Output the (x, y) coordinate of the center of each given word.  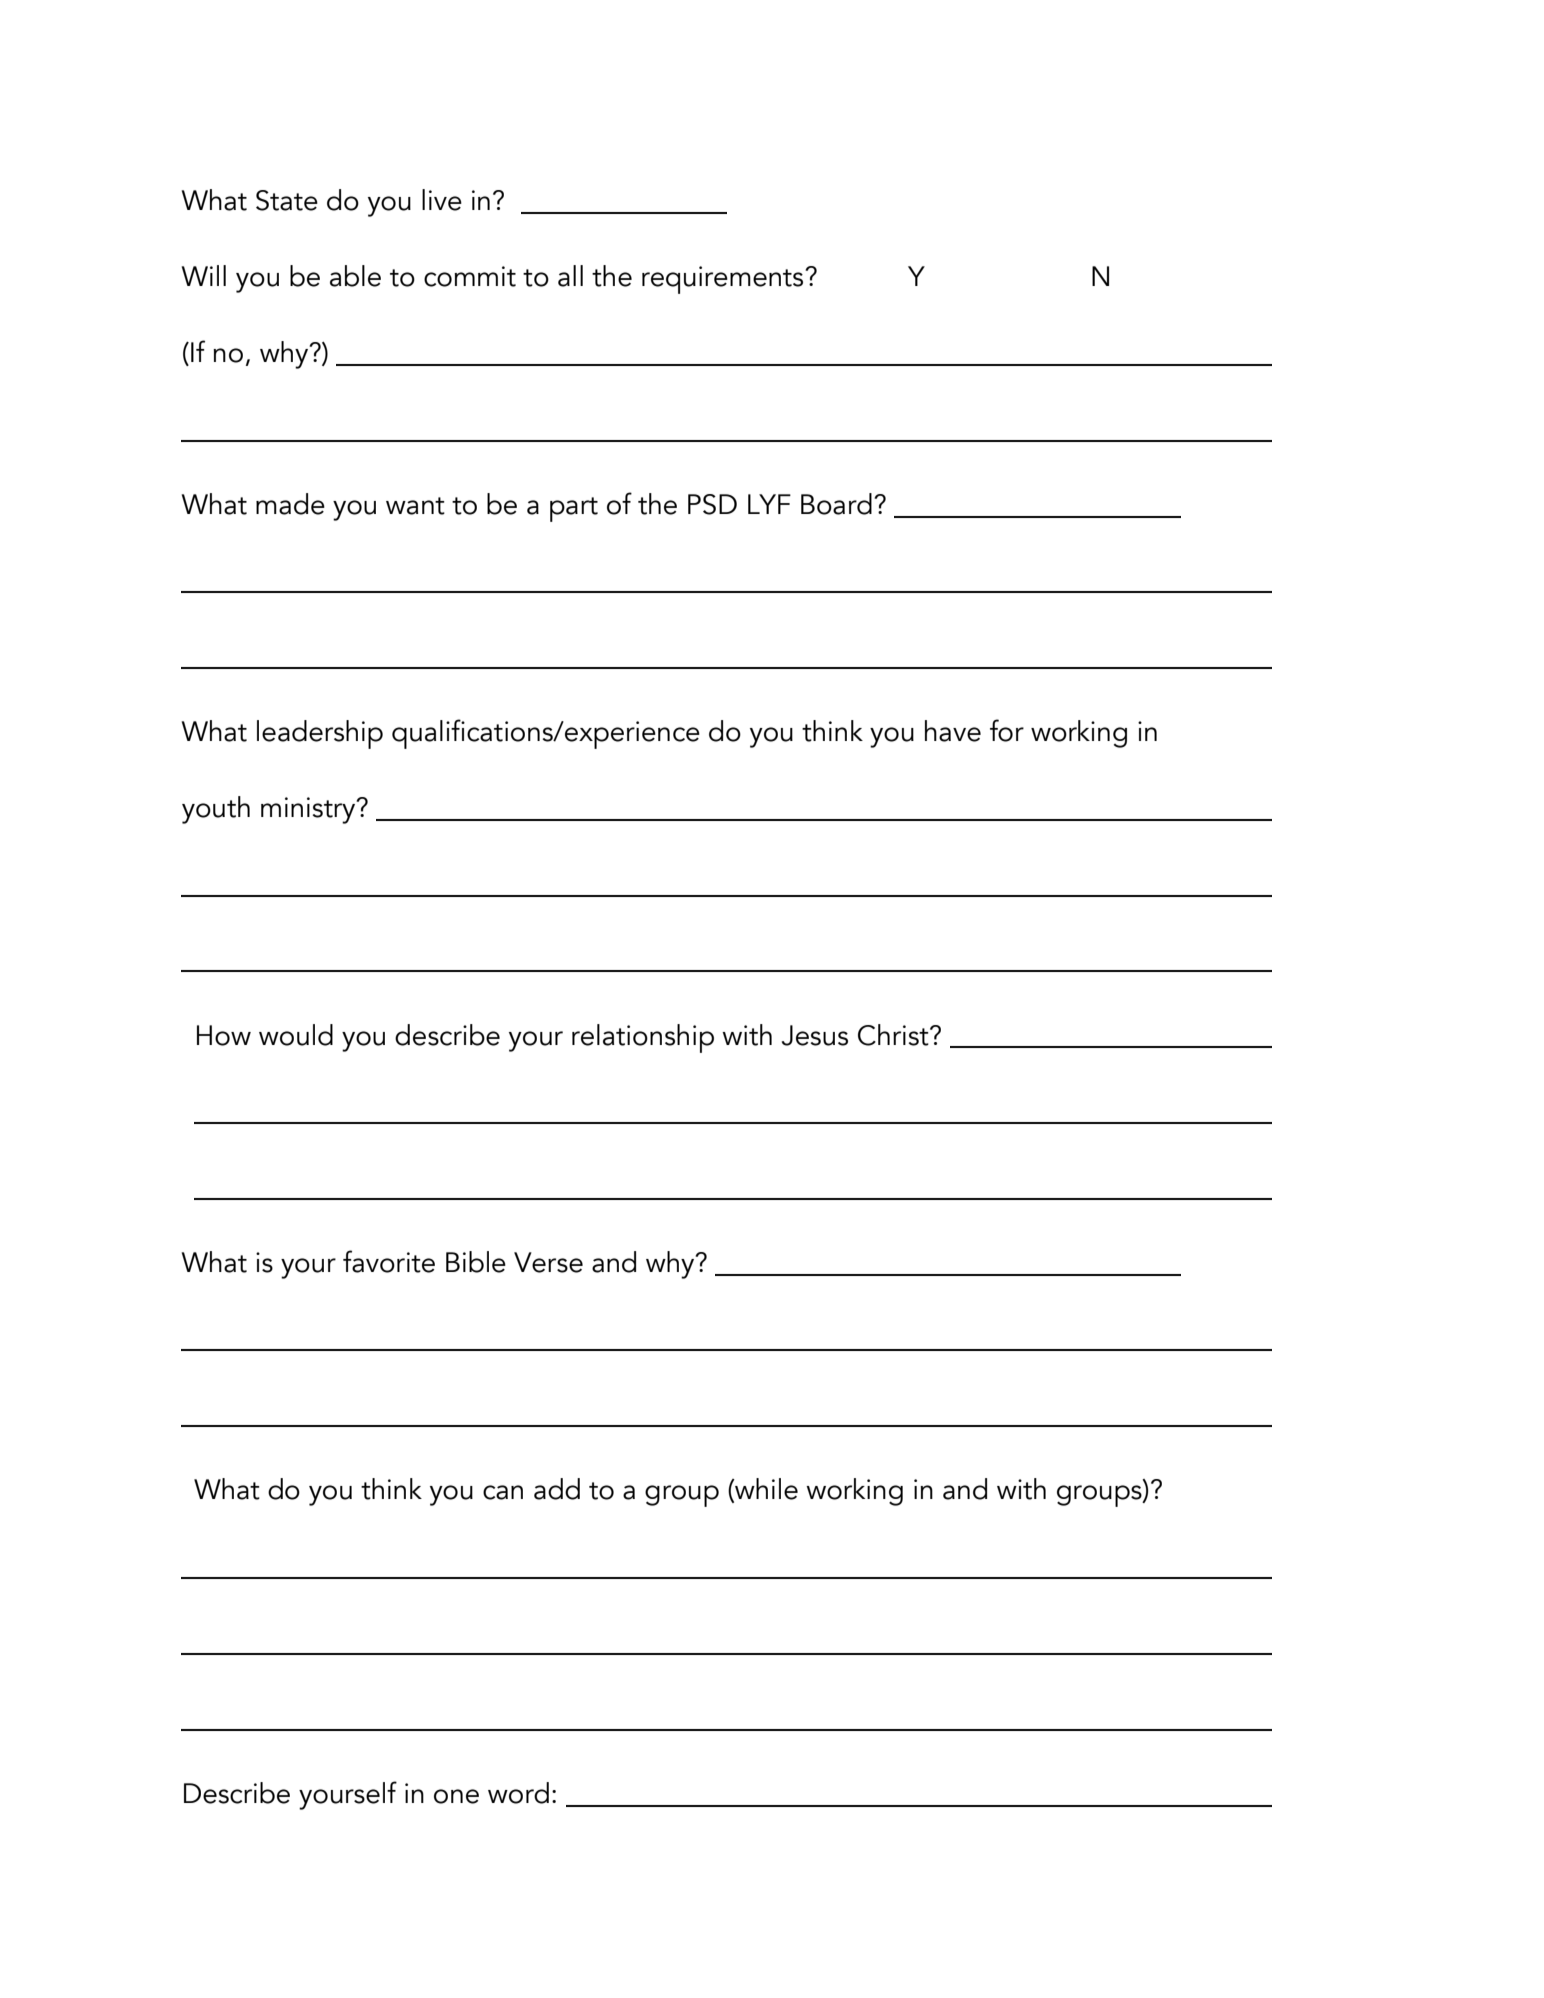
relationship (643, 1038)
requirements (724, 280)
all (570, 276)
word (518, 1793)
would (296, 1035)
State (287, 200)
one (456, 1796)
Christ (894, 1035)
